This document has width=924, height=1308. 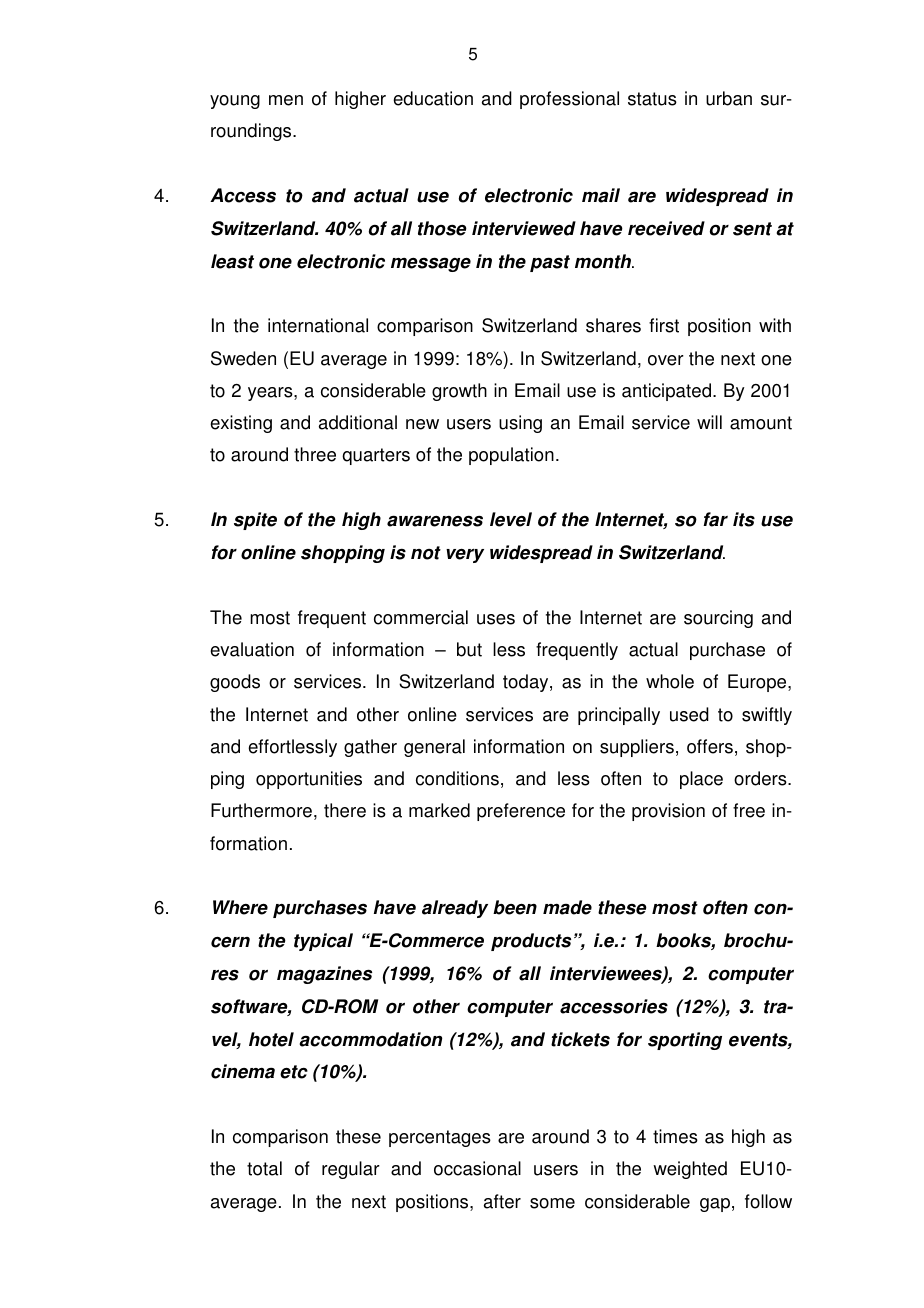 What do you see at coordinates (324, 975) in the document?
I see `magazines` at bounding box center [324, 975].
